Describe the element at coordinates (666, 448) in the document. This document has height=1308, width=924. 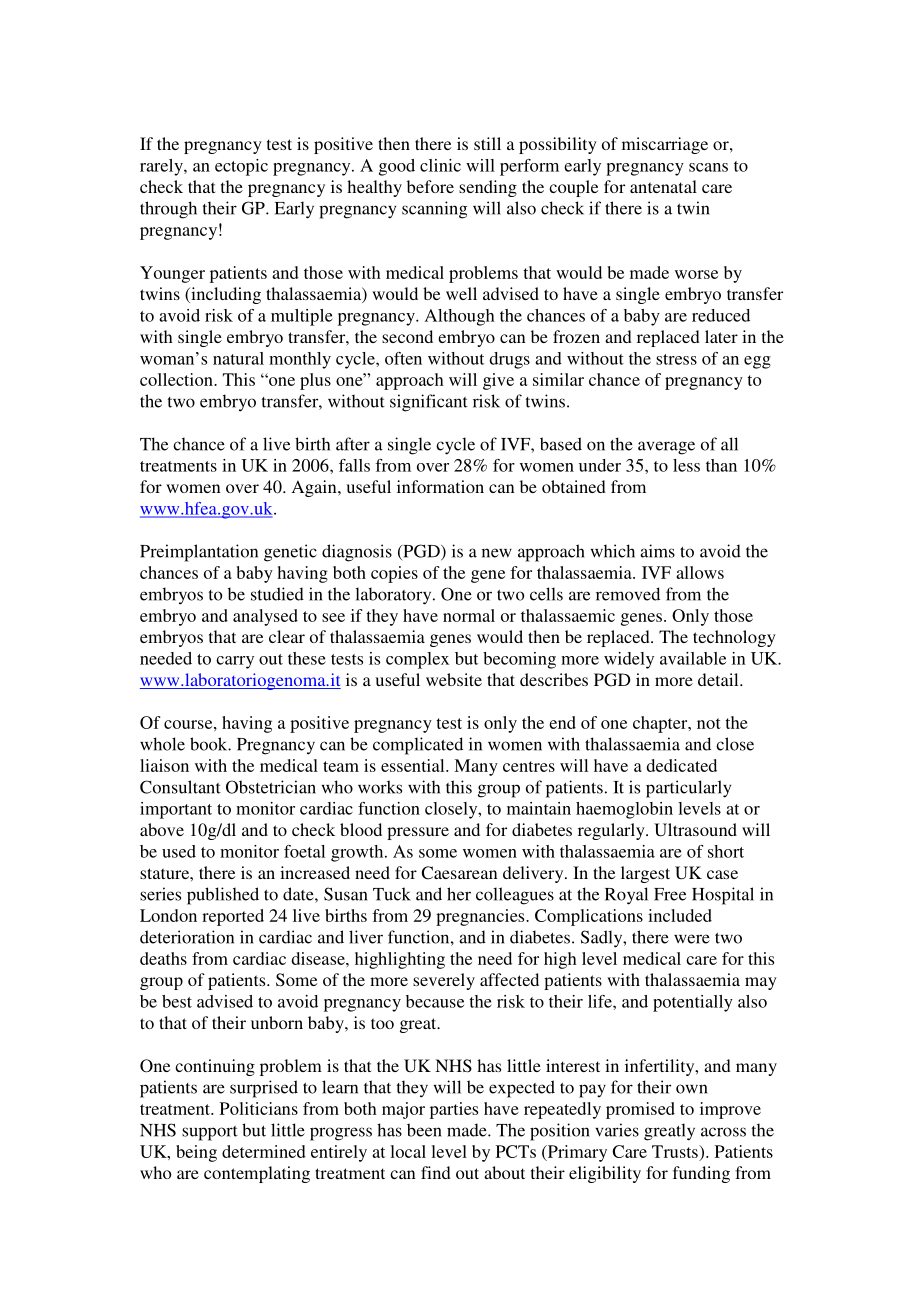
I see `average` at that location.
